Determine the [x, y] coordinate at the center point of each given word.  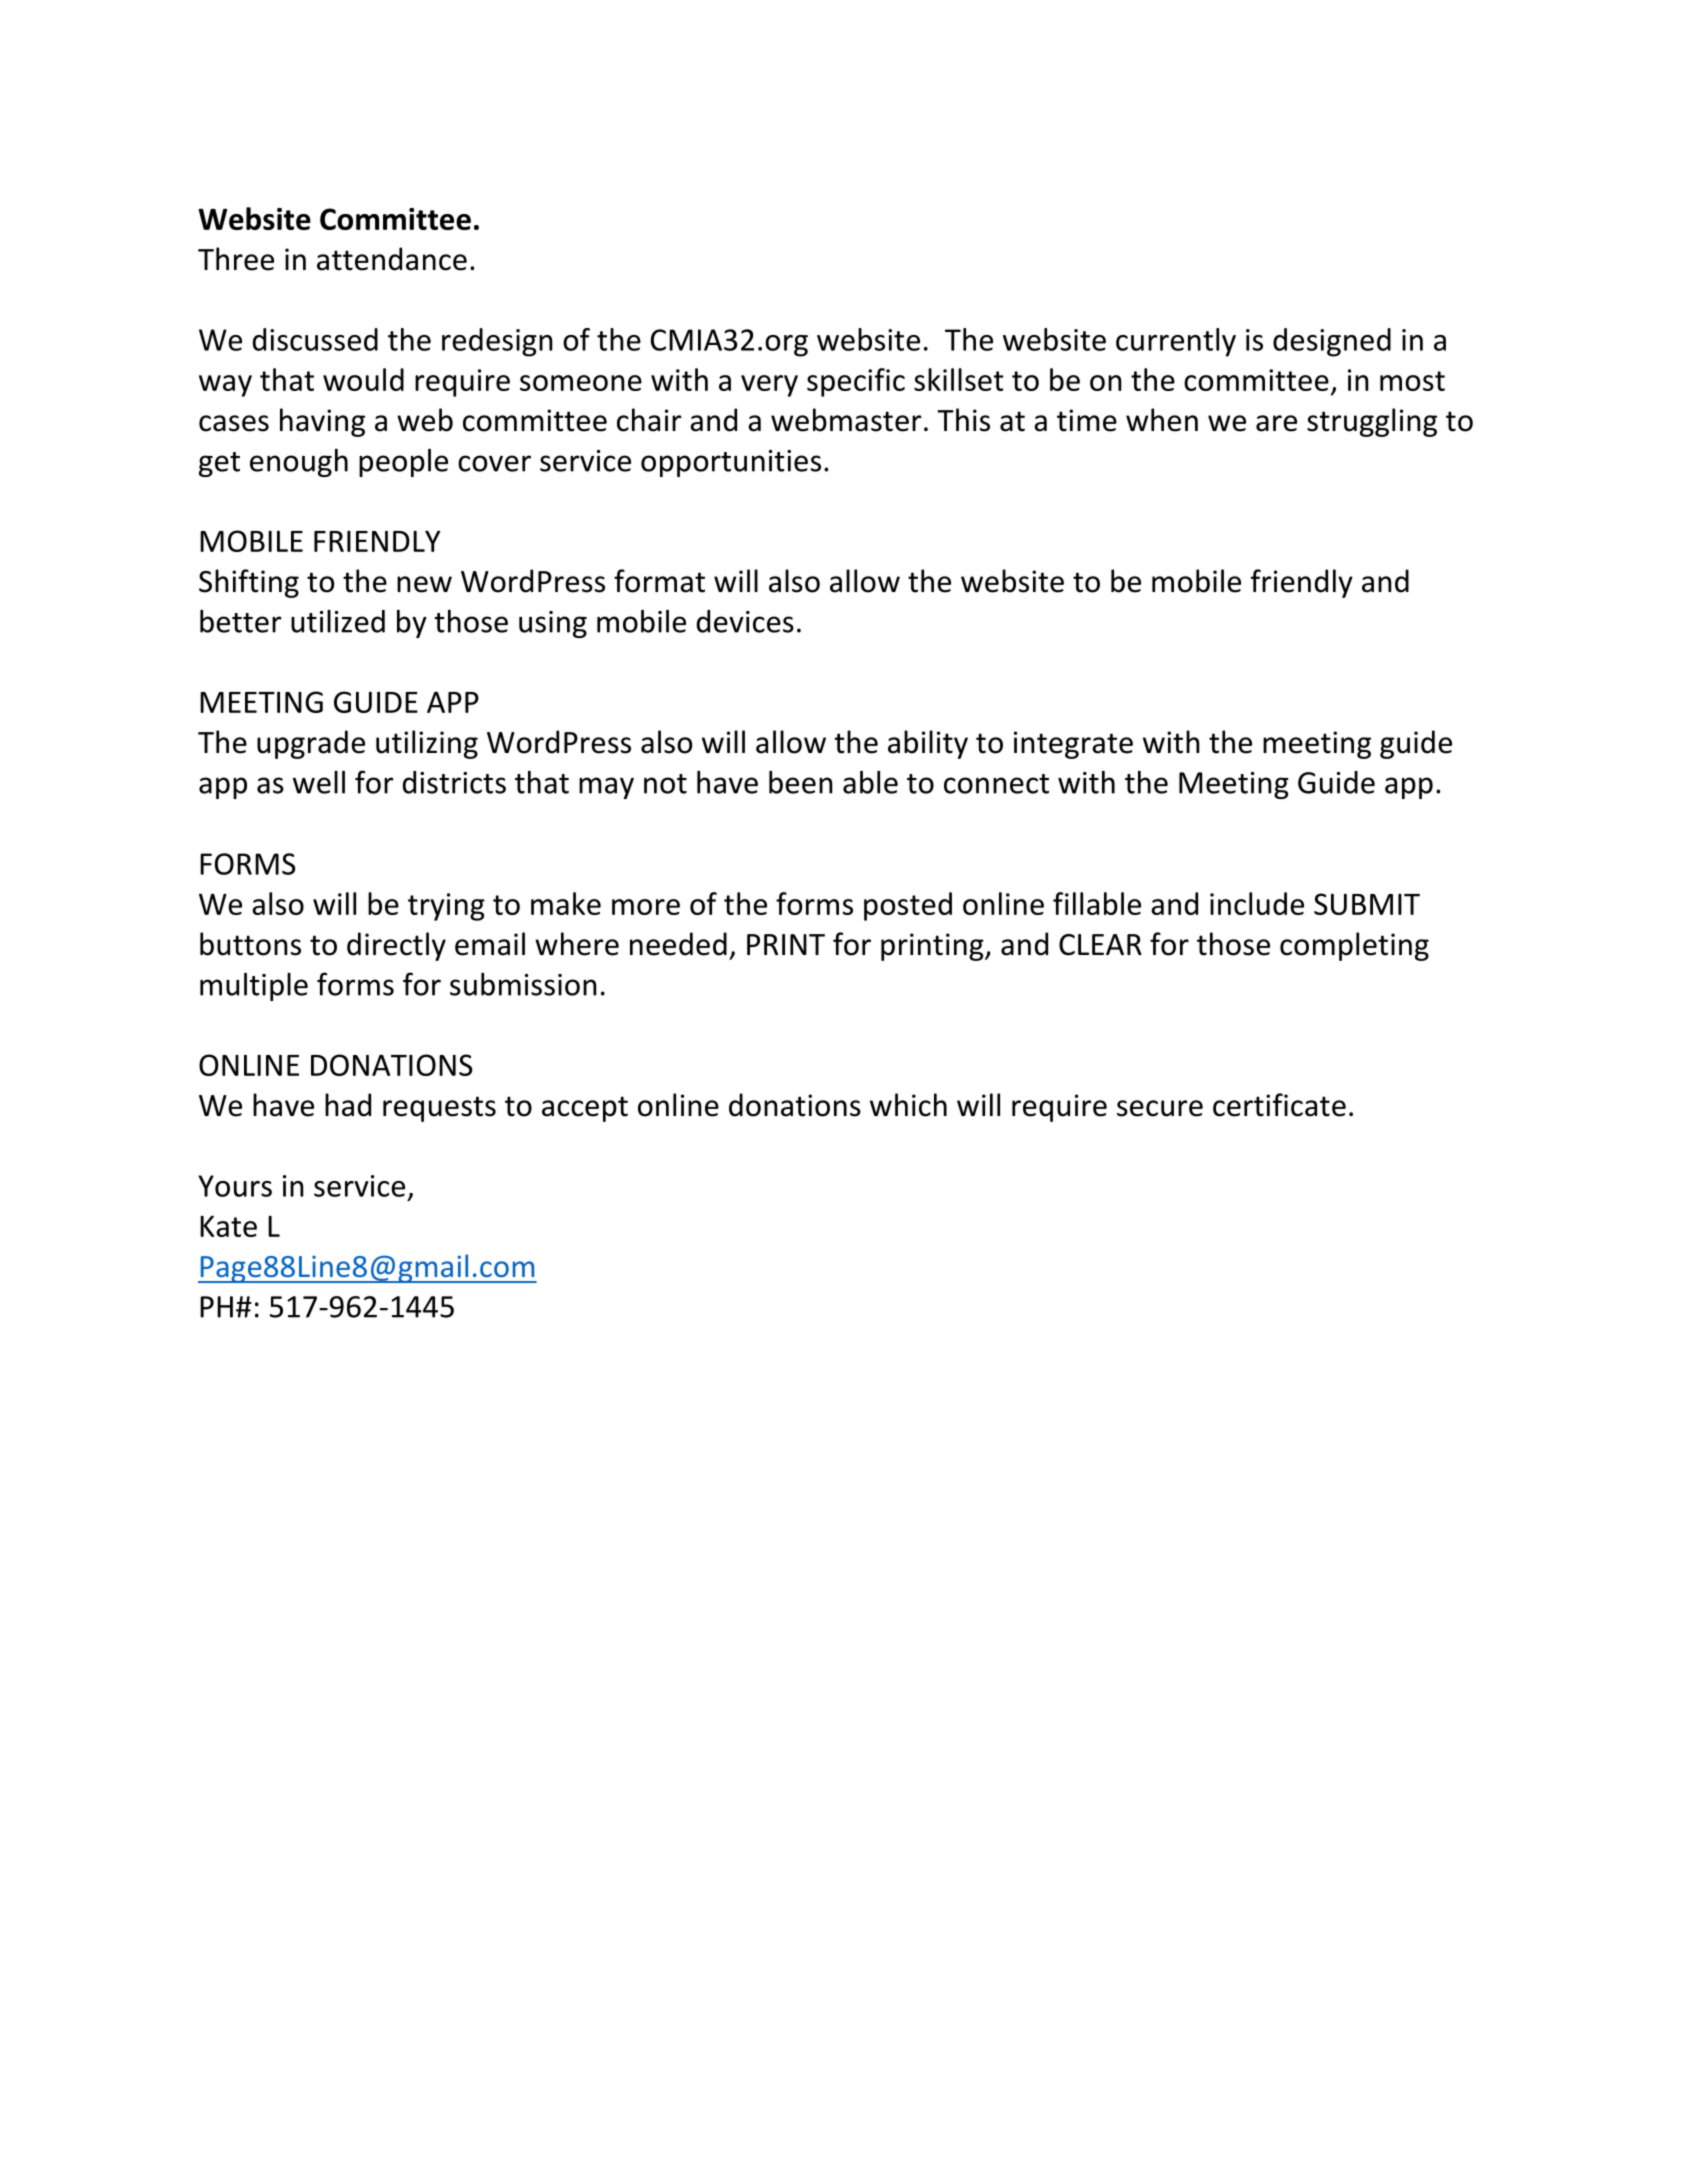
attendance [392, 259]
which [908, 1105]
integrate [1073, 745]
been [801, 782]
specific [856, 382]
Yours [235, 1186]
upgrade [311, 744]
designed [1332, 342]
